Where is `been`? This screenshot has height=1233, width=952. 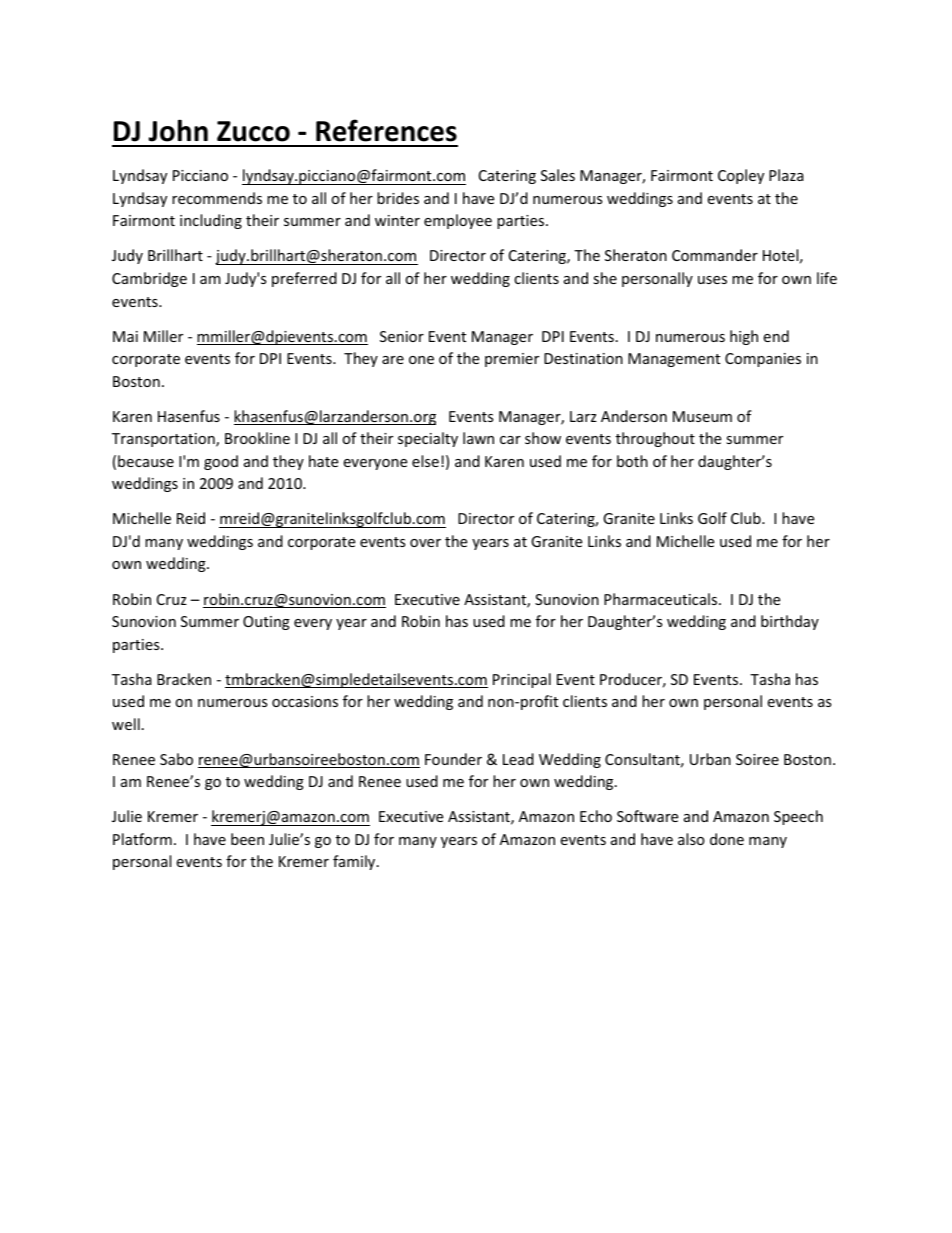
been is located at coordinates (247, 839).
